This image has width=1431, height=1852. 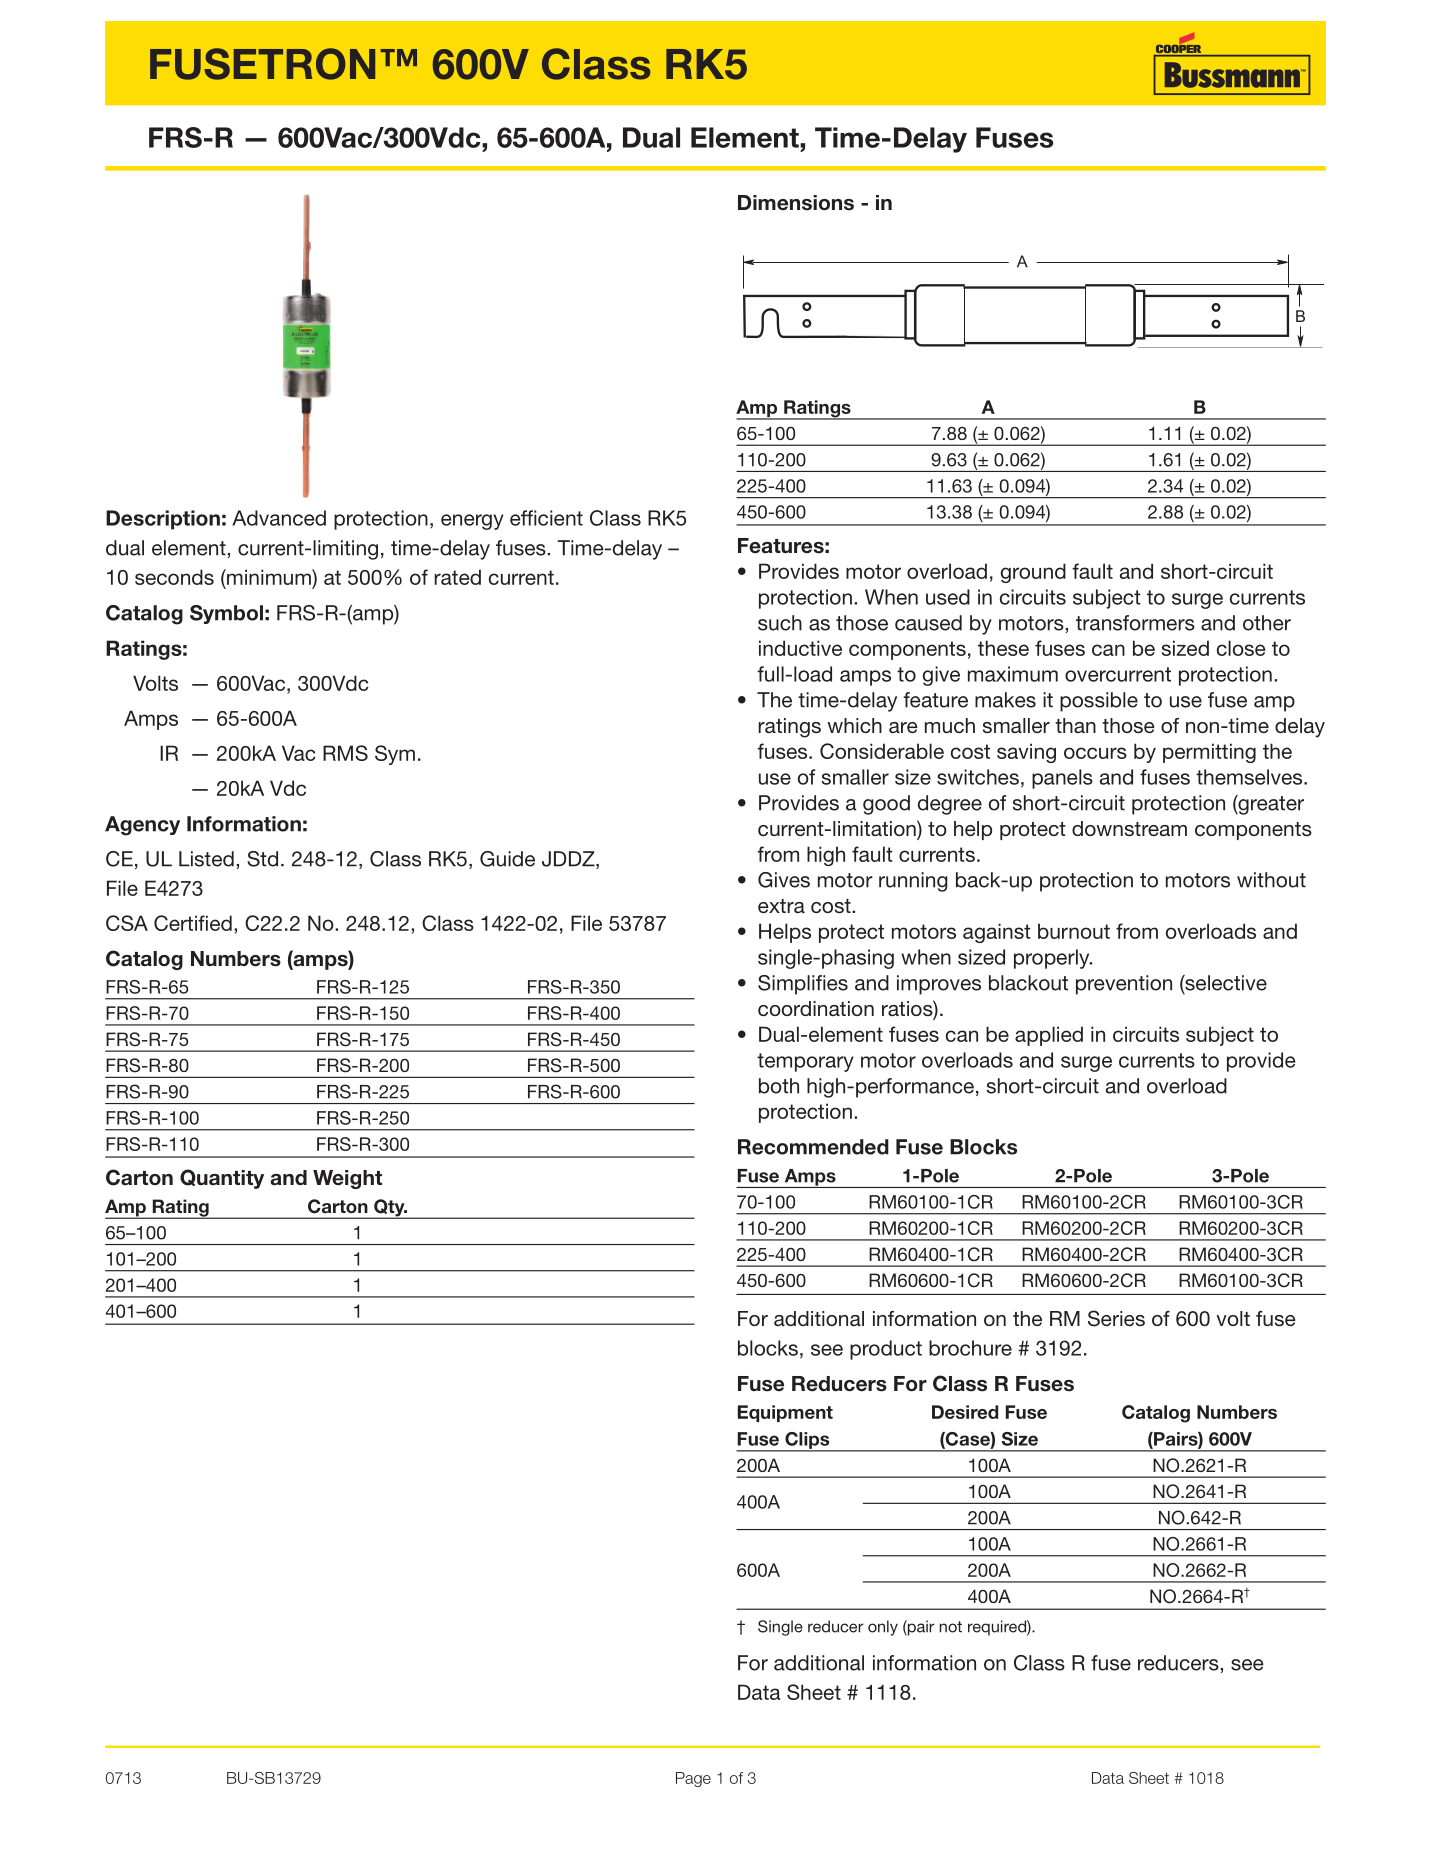 I want to click on Dimensions, so click(x=796, y=203).
